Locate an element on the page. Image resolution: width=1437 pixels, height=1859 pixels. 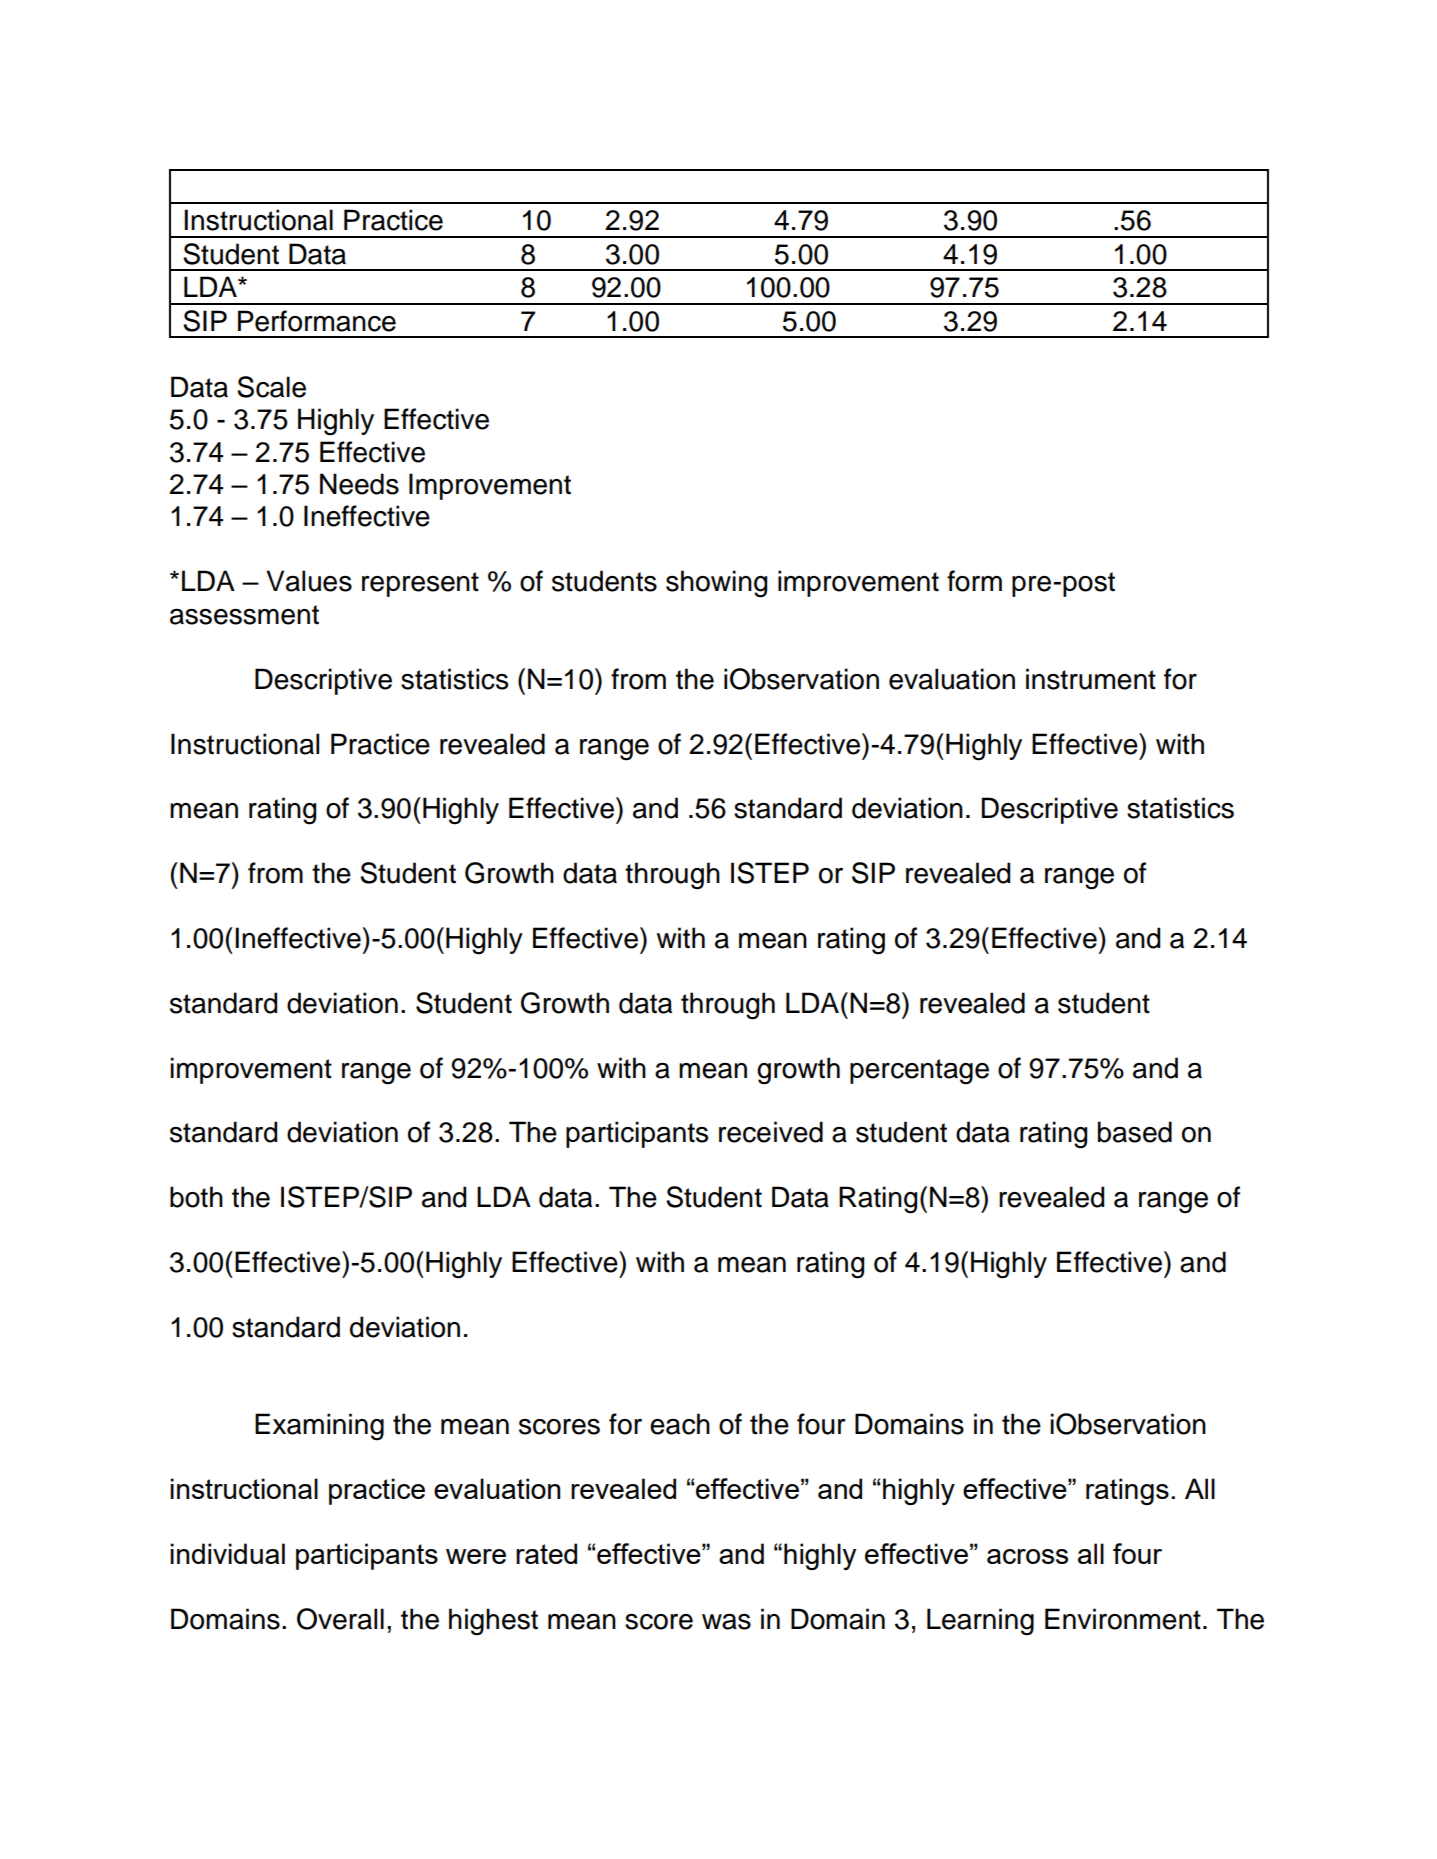
percentage is located at coordinates (919, 1072).
